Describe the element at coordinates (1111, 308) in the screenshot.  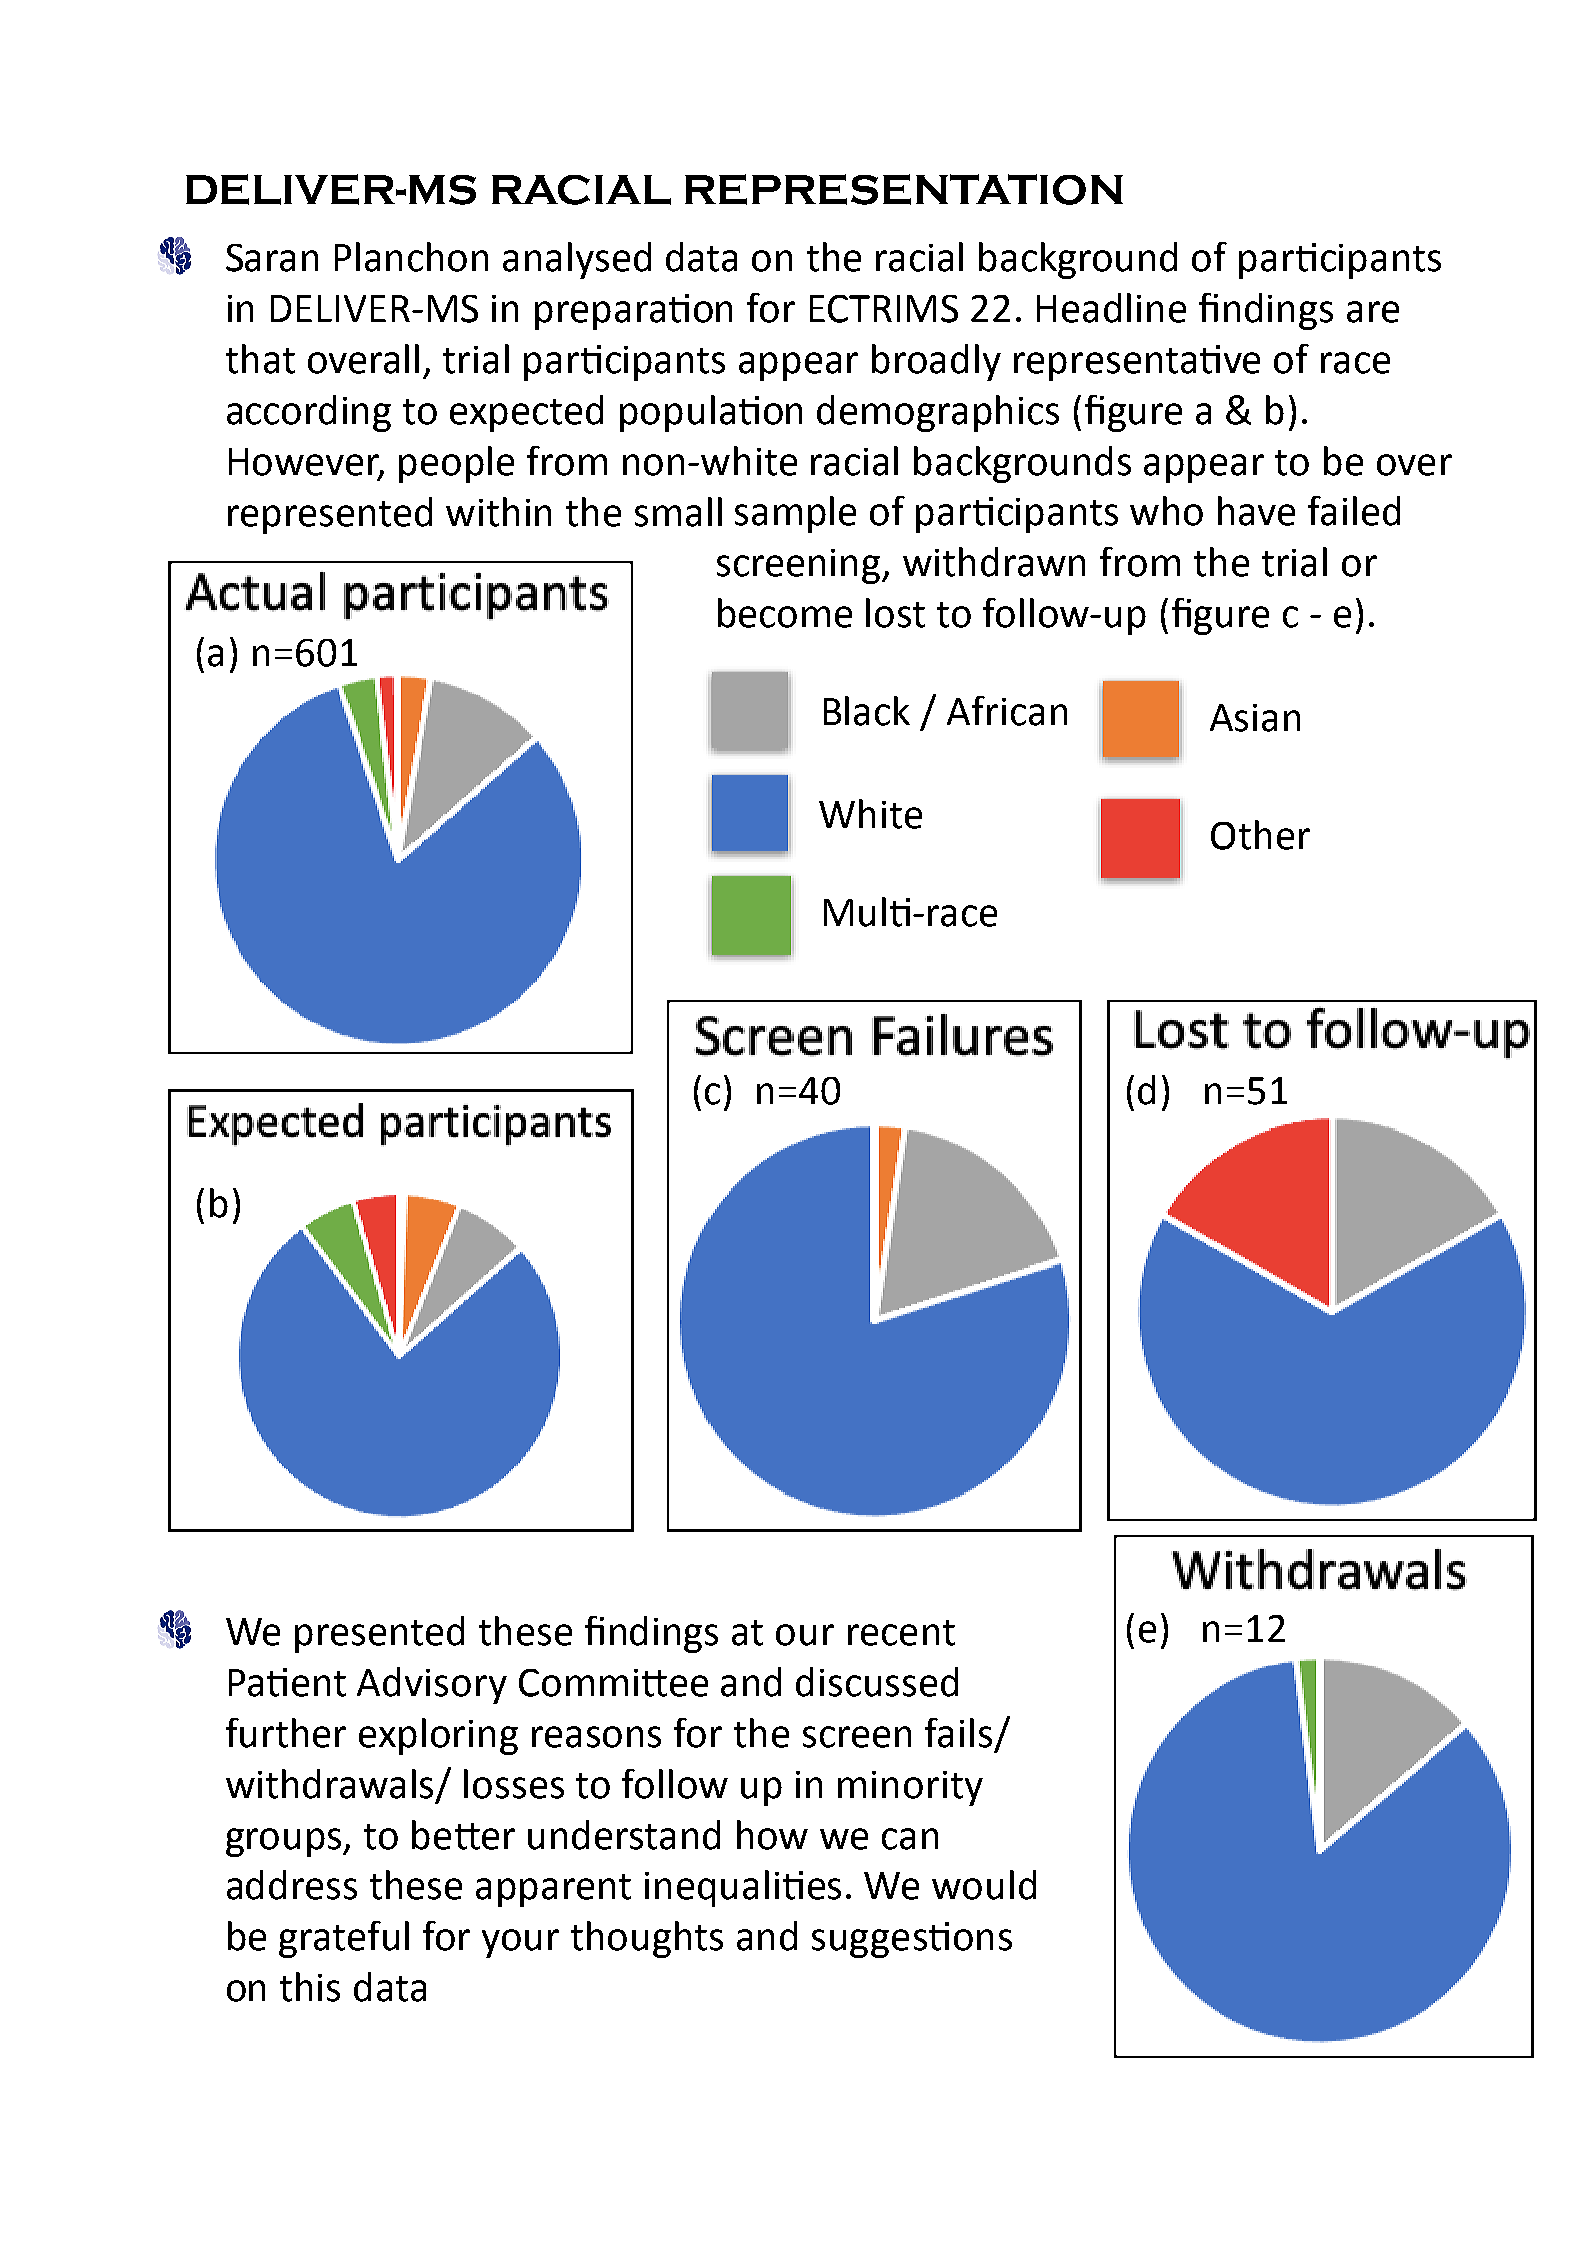
I see `Headline` at that location.
